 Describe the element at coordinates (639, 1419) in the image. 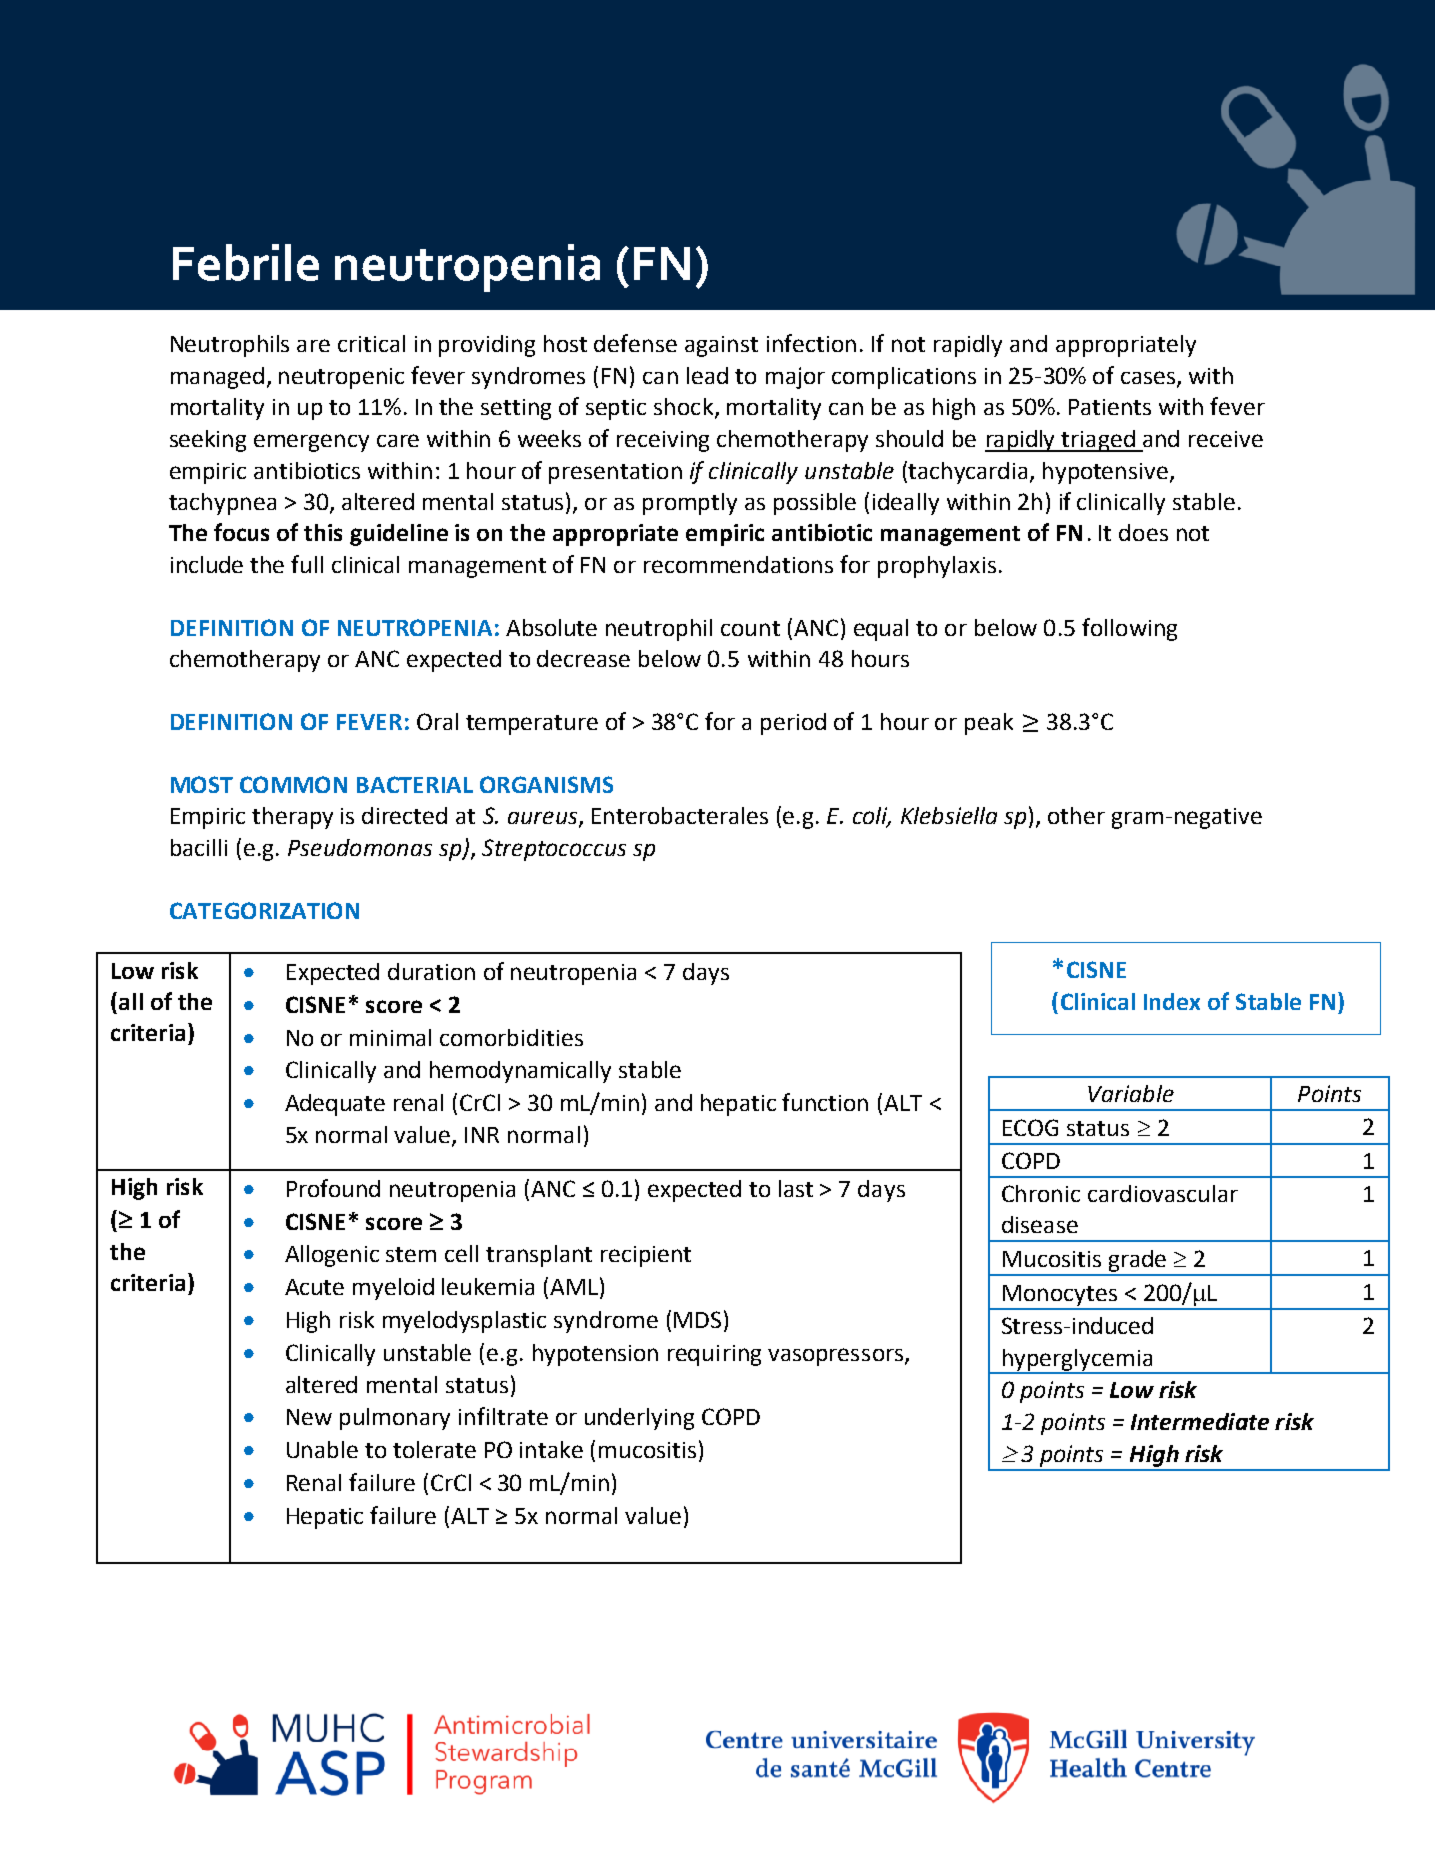

I see `underlying` at that location.
